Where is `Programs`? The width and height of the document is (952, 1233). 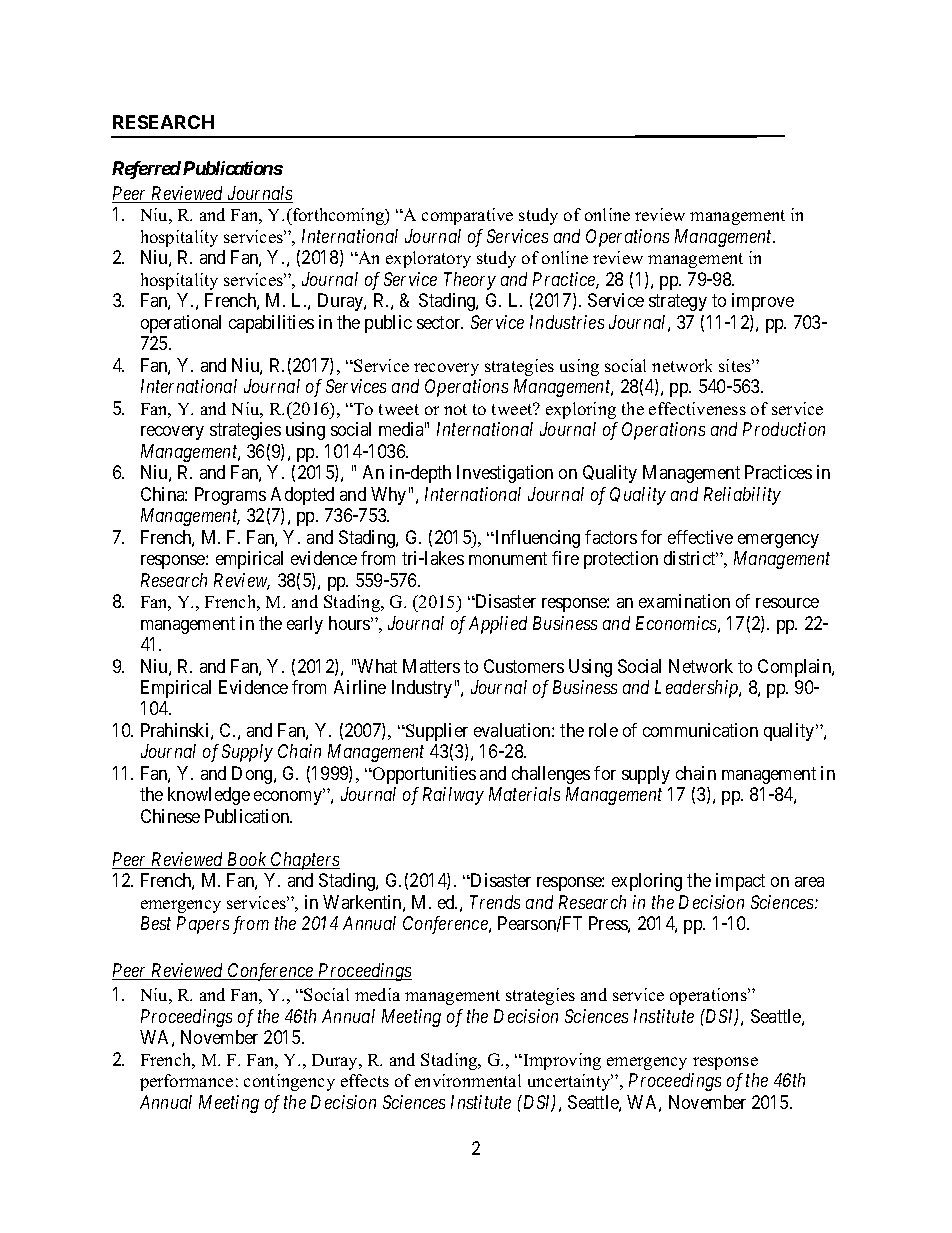
Programs is located at coordinates (230, 496).
